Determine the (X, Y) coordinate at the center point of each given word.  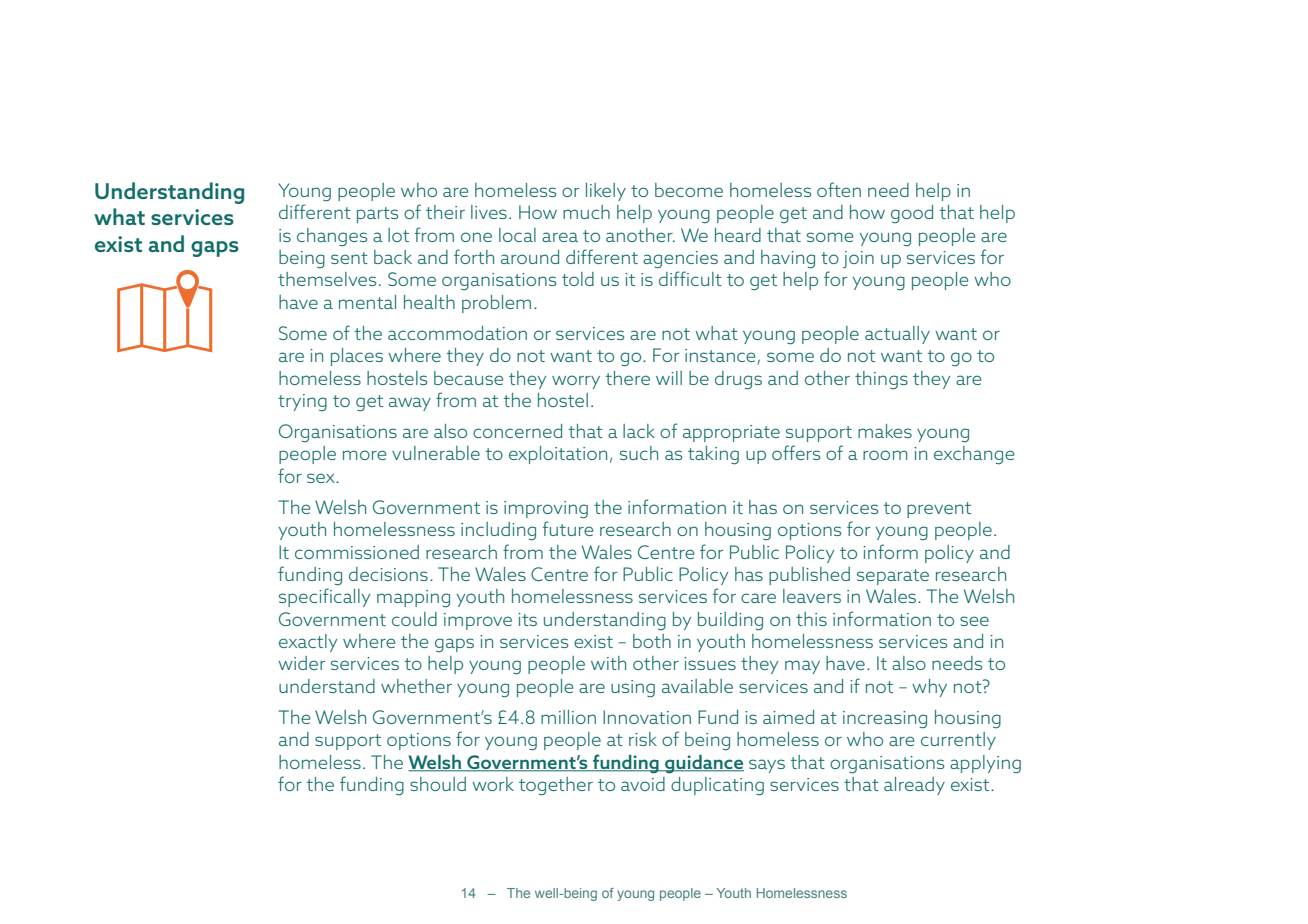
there (628, 378)
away (410, 404)
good (912, 214)
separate (893, 577)
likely (606, 192)
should (438, 784)
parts (377, 215)
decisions (388, 574)
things (881, 380)
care (758, 598)
